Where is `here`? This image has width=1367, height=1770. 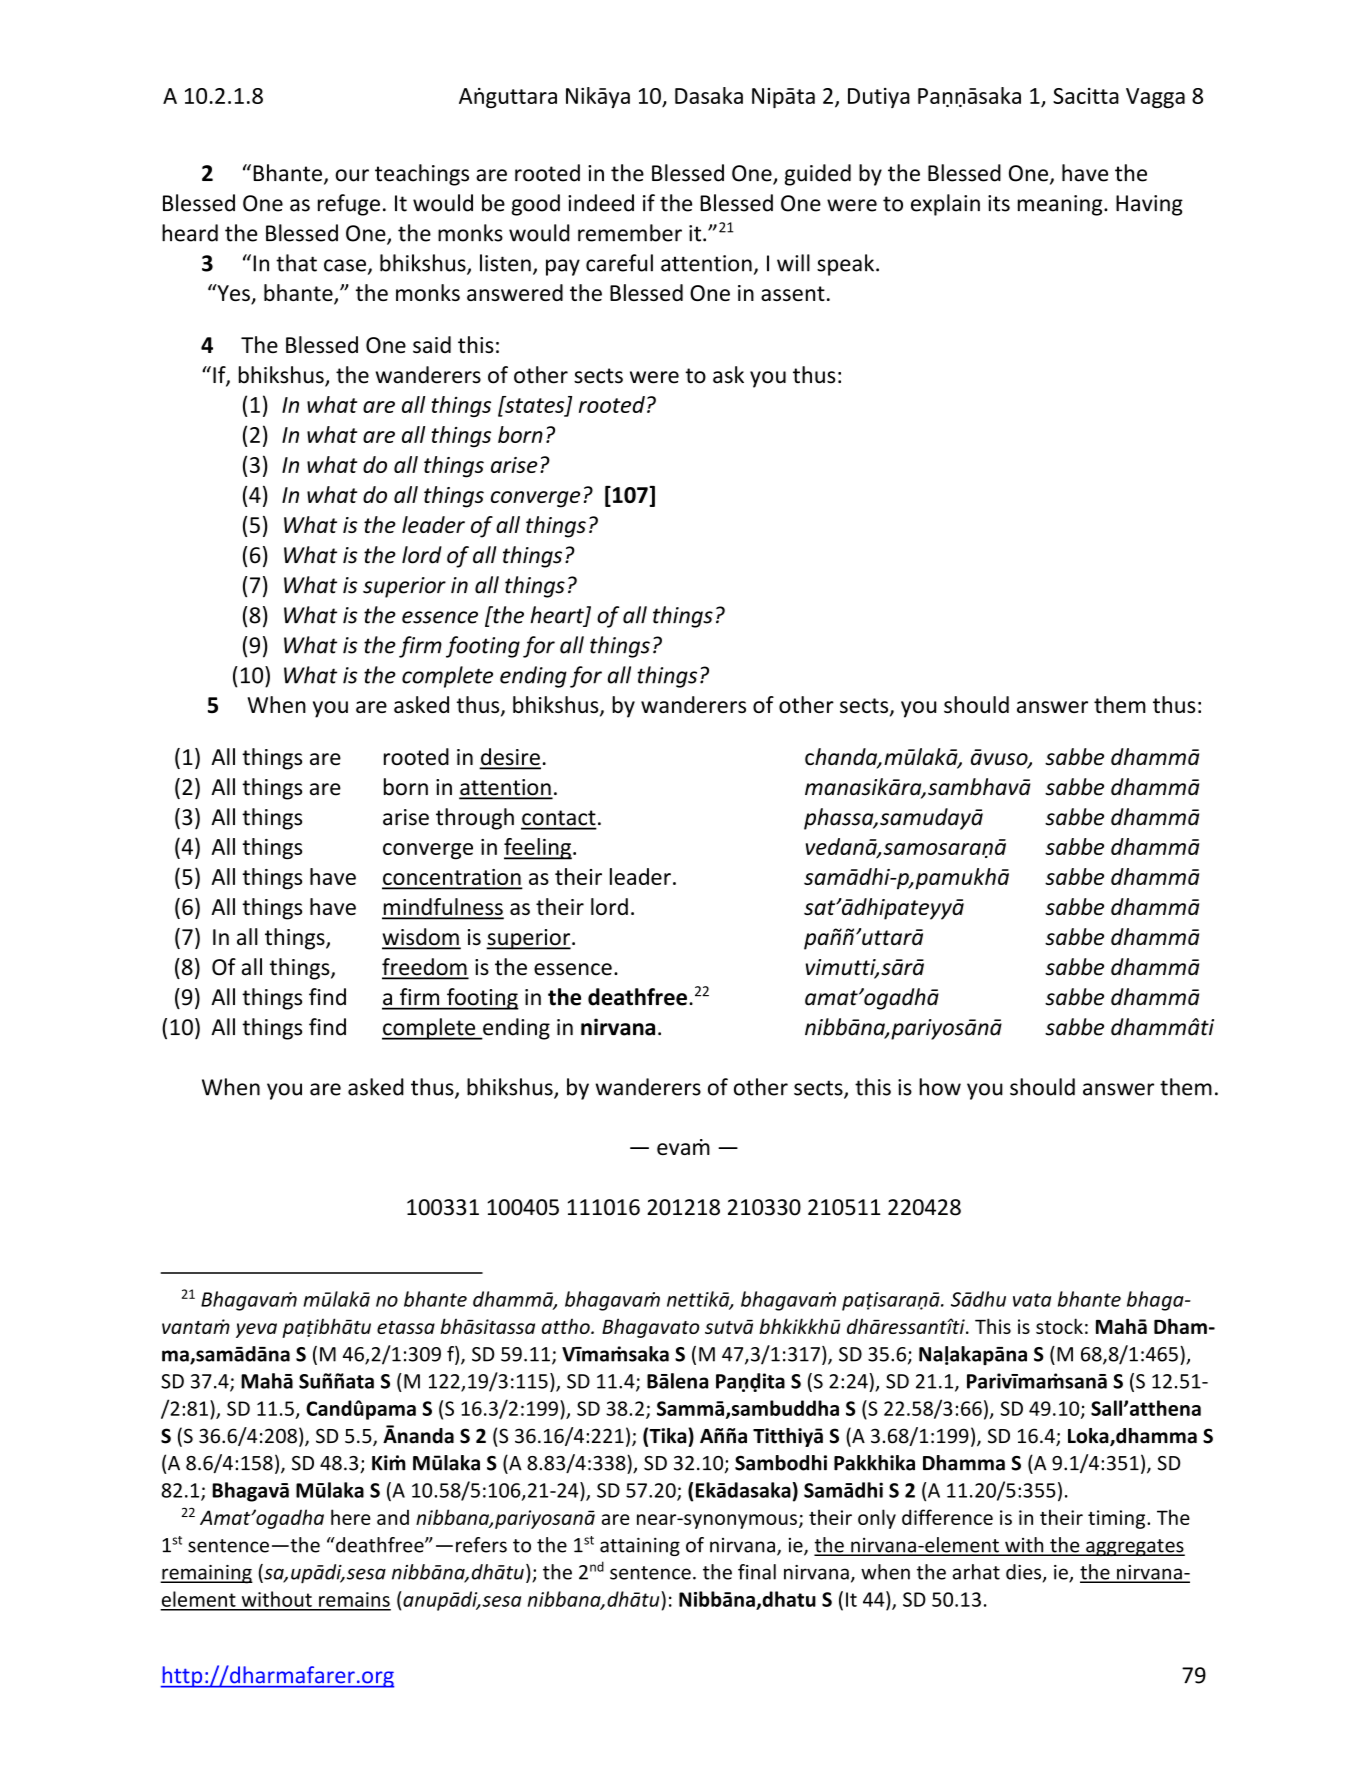 here is located at coordinates (351, 1517).
